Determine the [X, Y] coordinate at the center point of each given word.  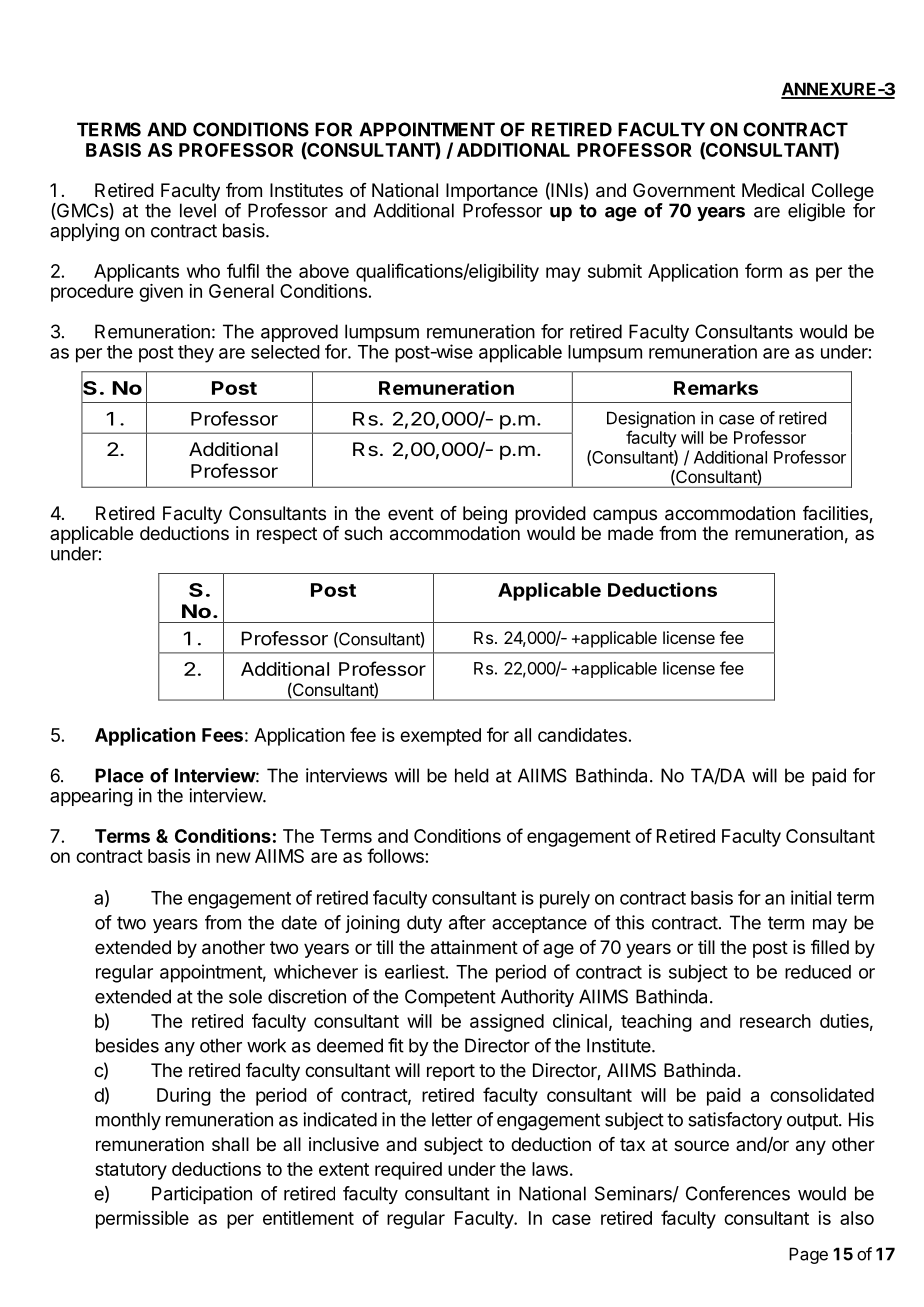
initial [811, 897]
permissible [142, 1220]
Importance [492, 192]
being [485, 515]
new [233, 857]
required [408, 1171]
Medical [773, 190]
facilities [836, 514]
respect [287, 535]
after [467, 922]
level [198, 210]
